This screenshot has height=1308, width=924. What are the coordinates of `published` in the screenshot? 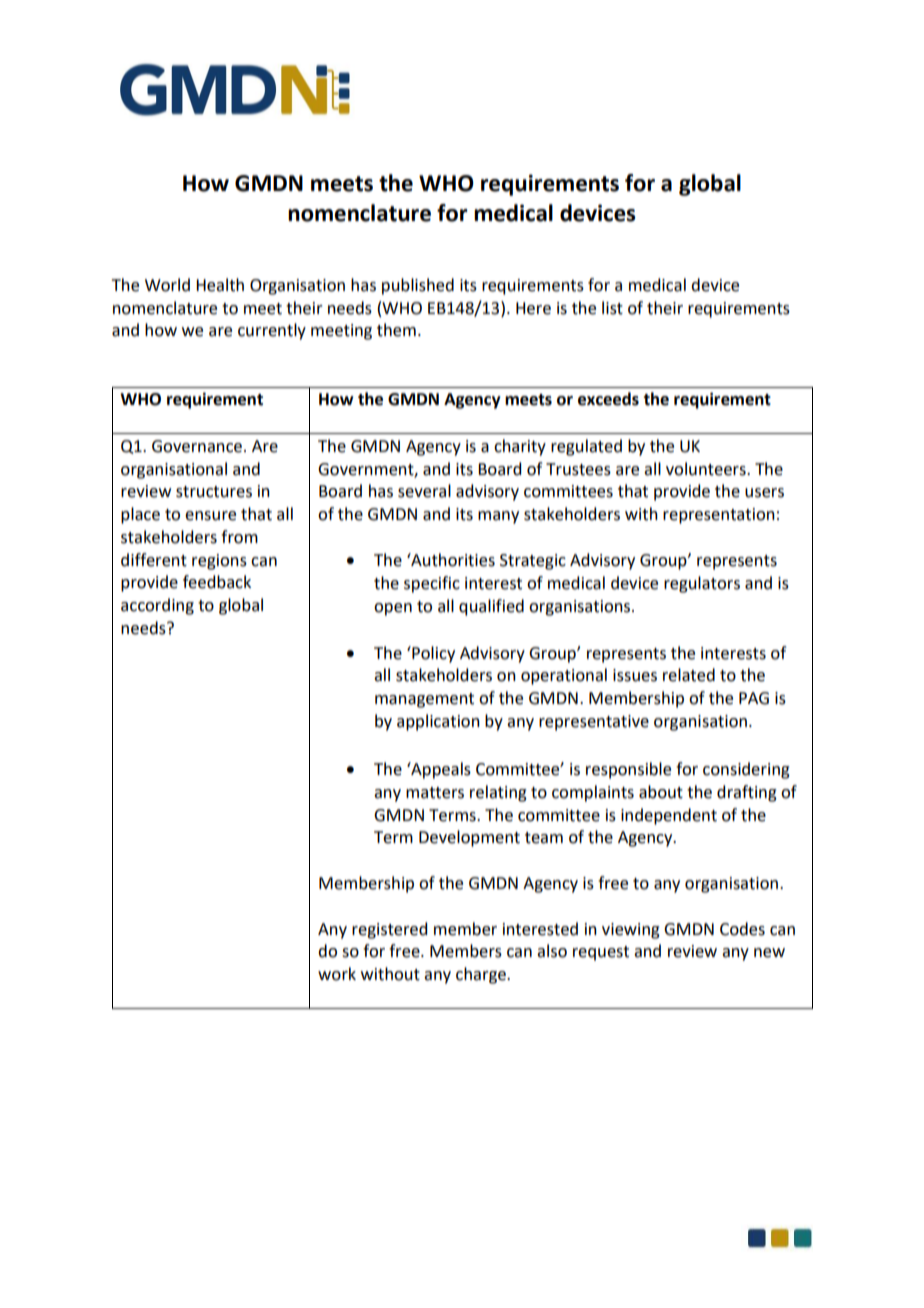 It's located at (418, 286).
